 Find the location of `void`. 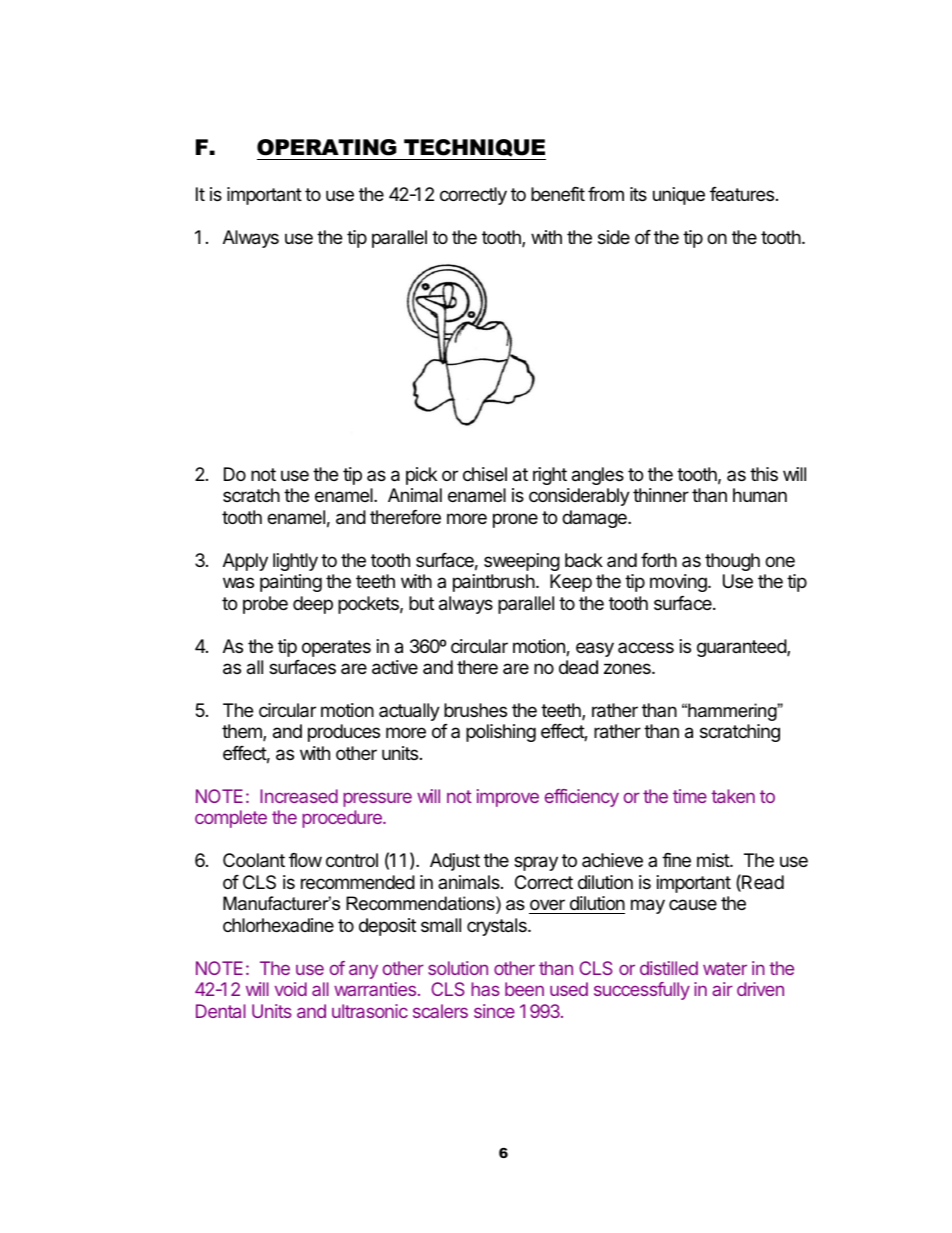

void is located at coordinates (291, 989).
